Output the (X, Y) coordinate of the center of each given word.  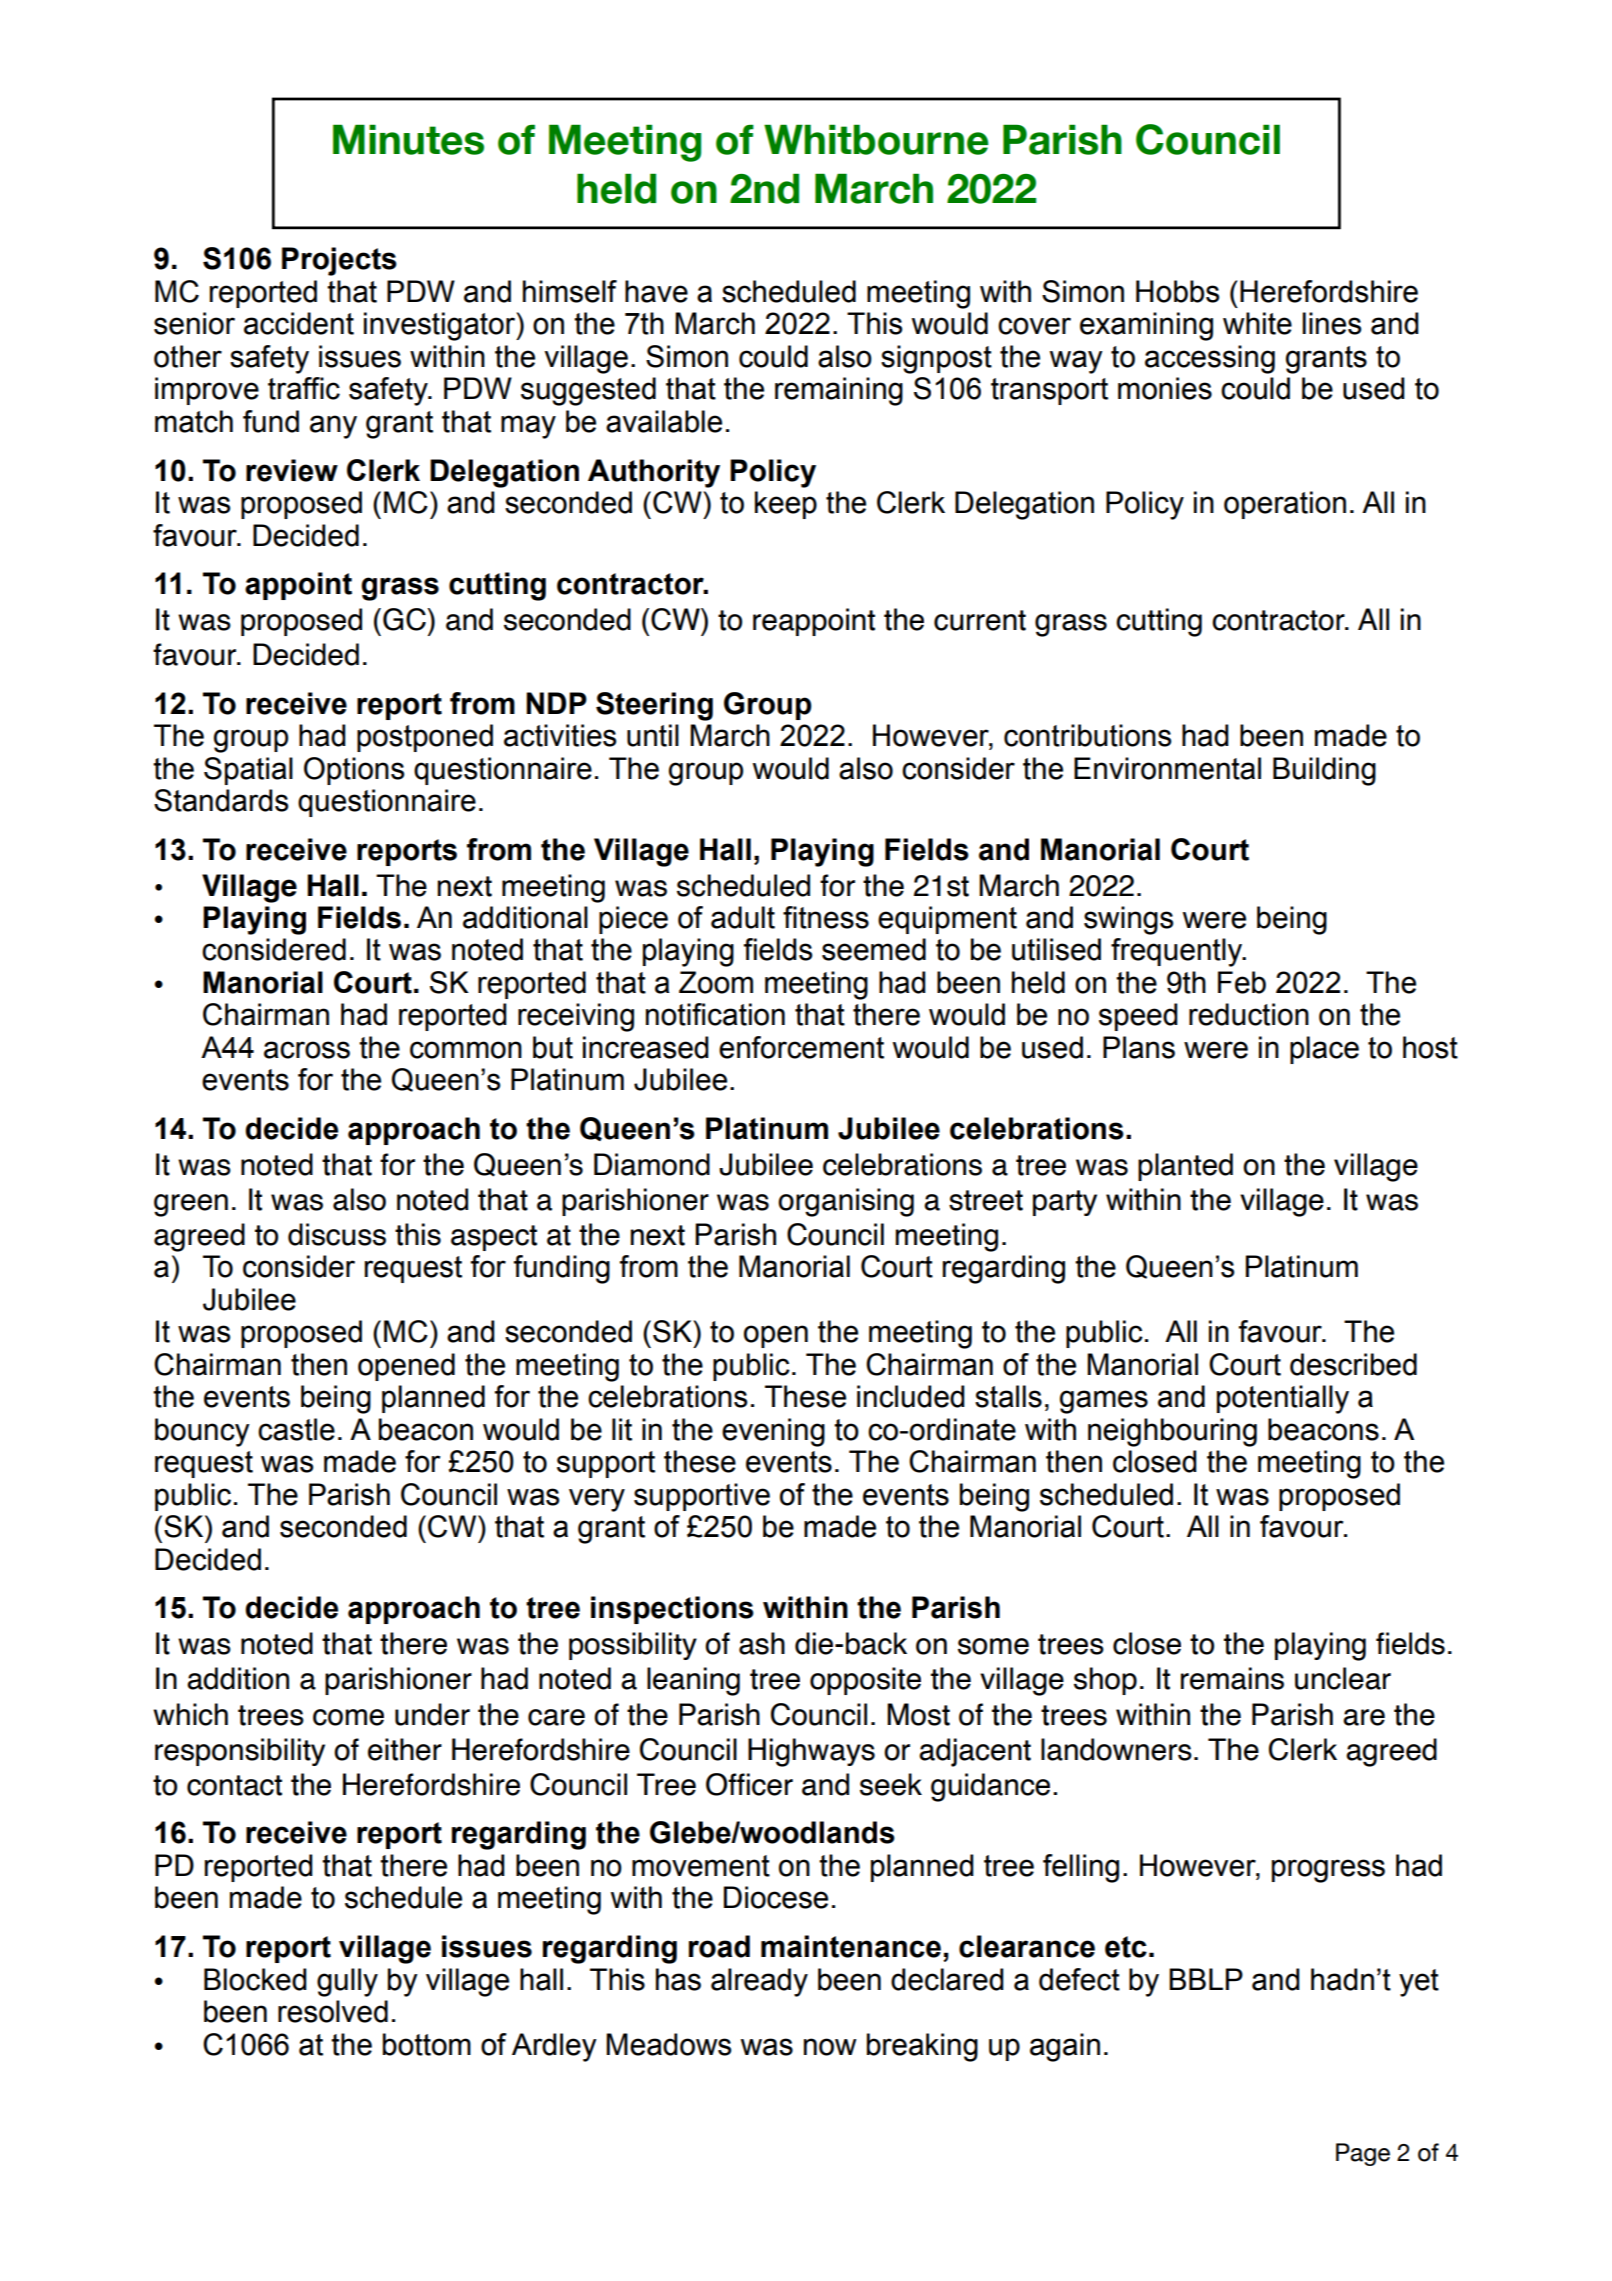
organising (846, 1202)
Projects (339, 261)
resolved (333, 2011)
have (656, 291)
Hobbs (1177, 291)
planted (1185, 1167)
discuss (337, 1234)
